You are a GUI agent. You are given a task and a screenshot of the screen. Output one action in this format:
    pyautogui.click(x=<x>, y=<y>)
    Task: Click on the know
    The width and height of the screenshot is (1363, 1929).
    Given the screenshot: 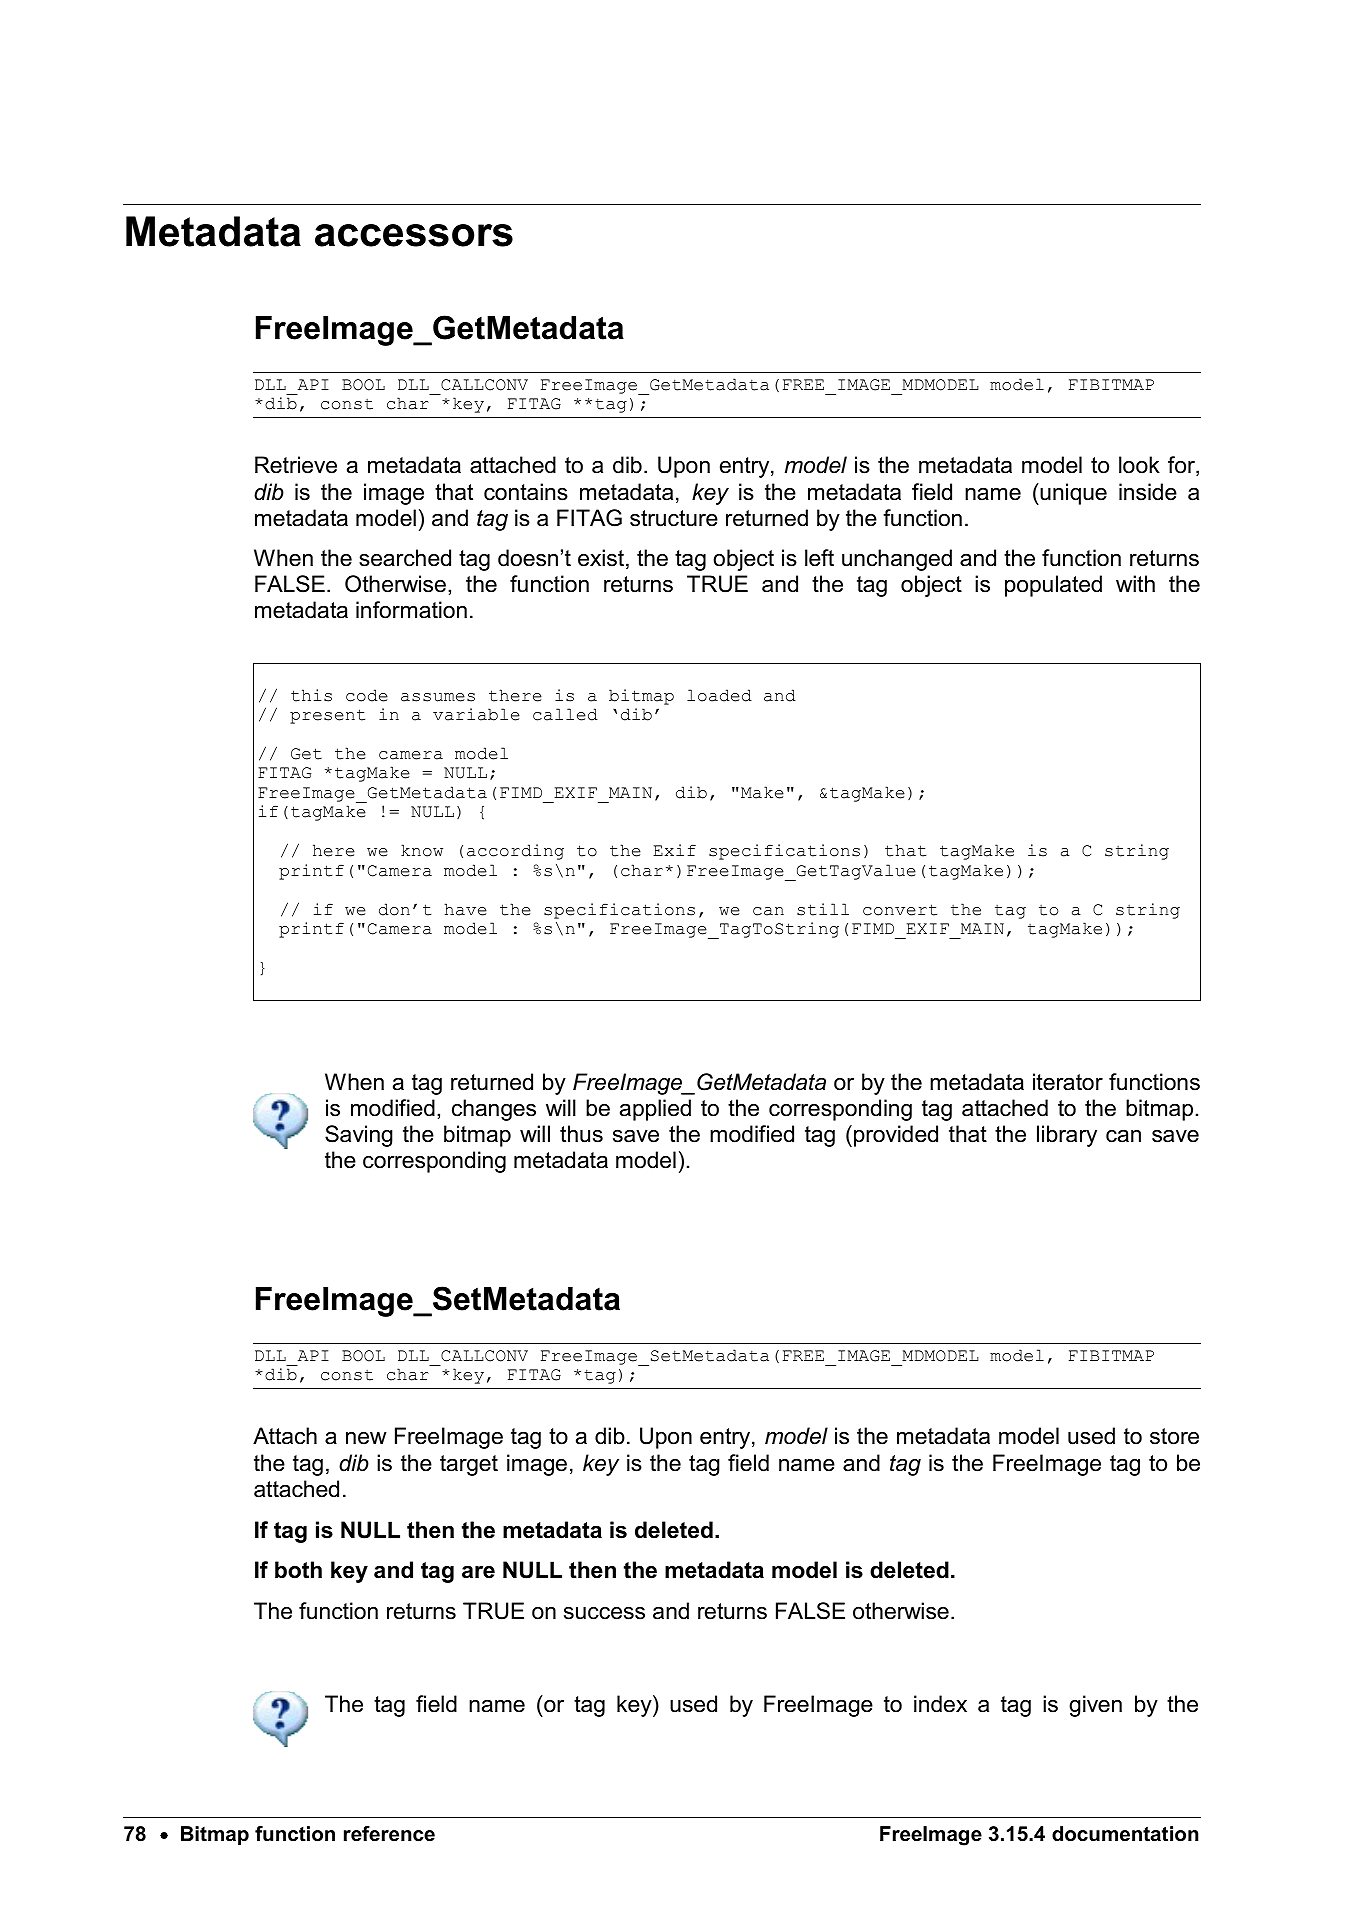 What is the action you would take?
    pyautogui.click(x=422, y=850)
